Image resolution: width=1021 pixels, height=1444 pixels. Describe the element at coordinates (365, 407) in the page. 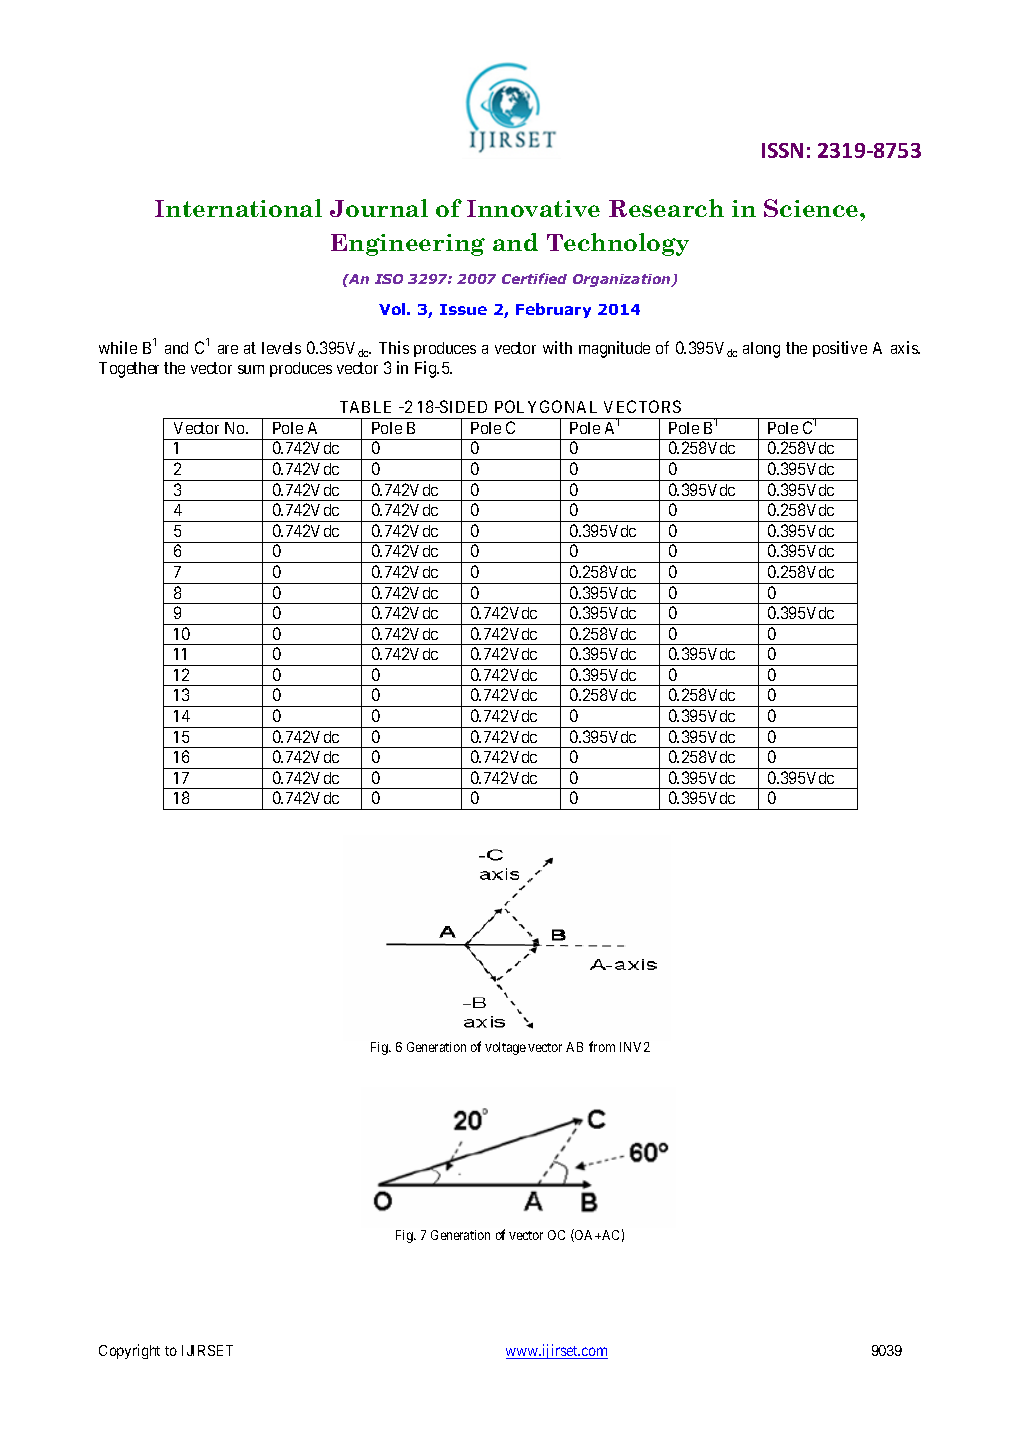

I see `TABLE` at that location.
